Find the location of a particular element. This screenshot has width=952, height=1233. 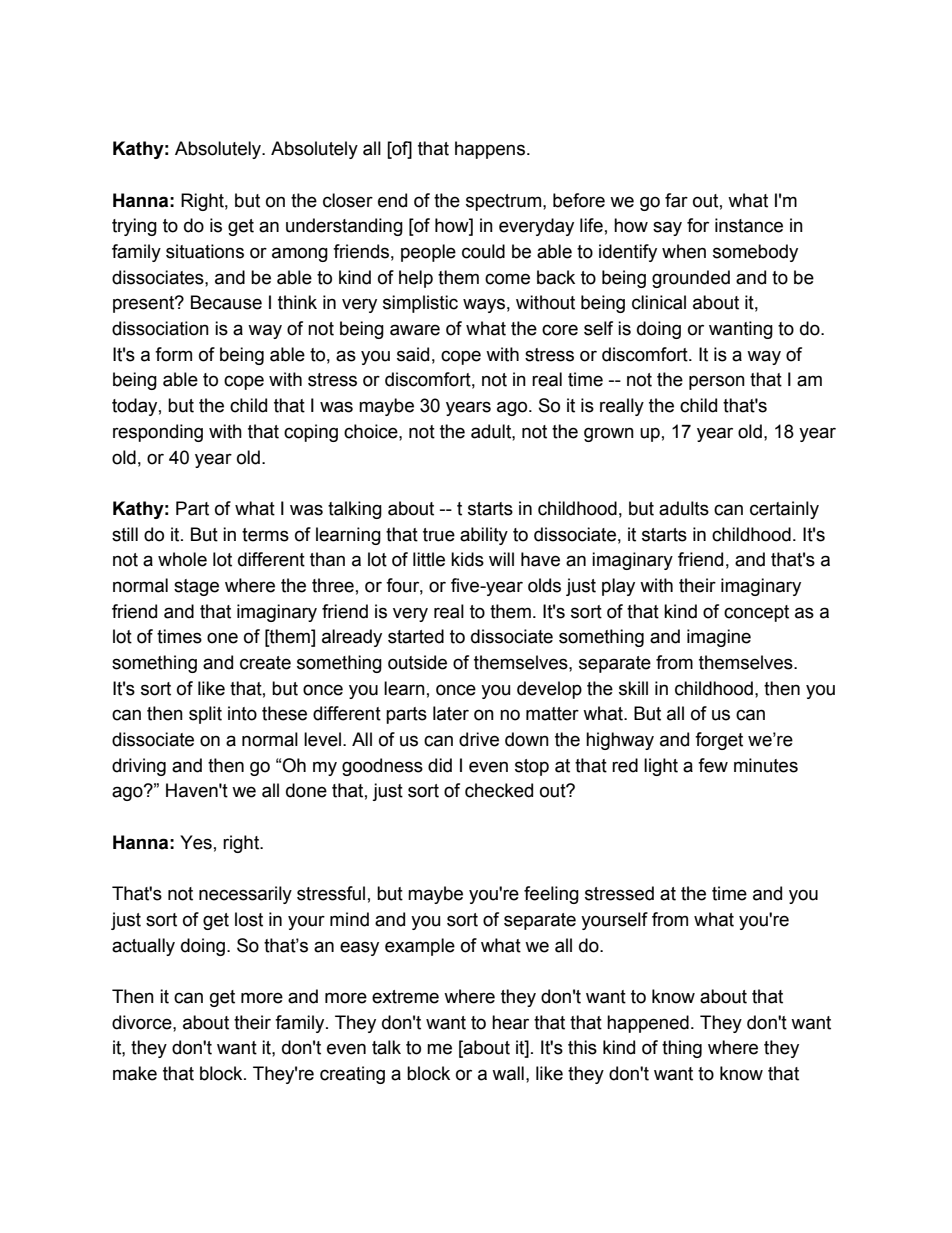

far is located at coordinates (676, 200).
